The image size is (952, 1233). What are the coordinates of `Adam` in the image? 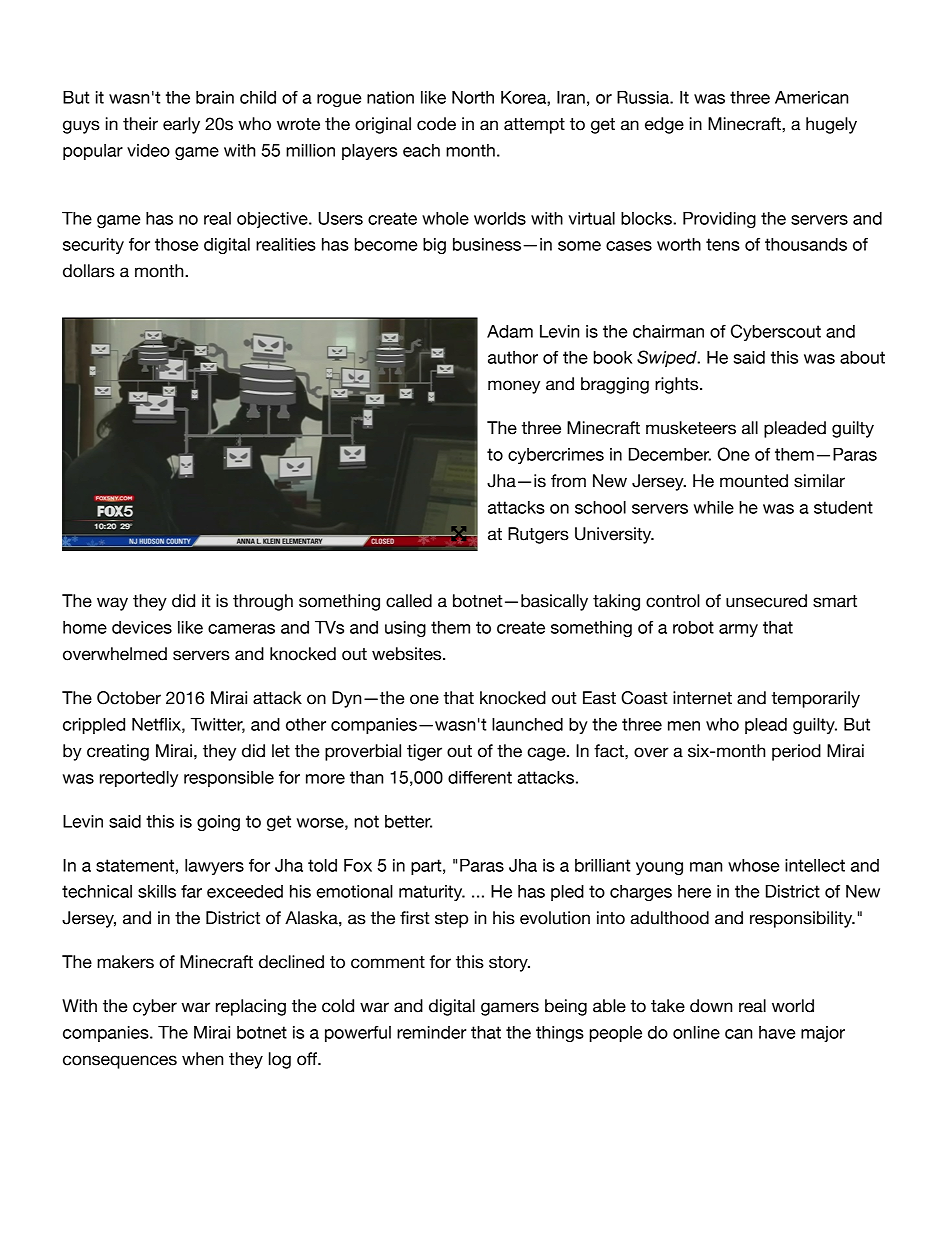 It's located at (510, 331).
